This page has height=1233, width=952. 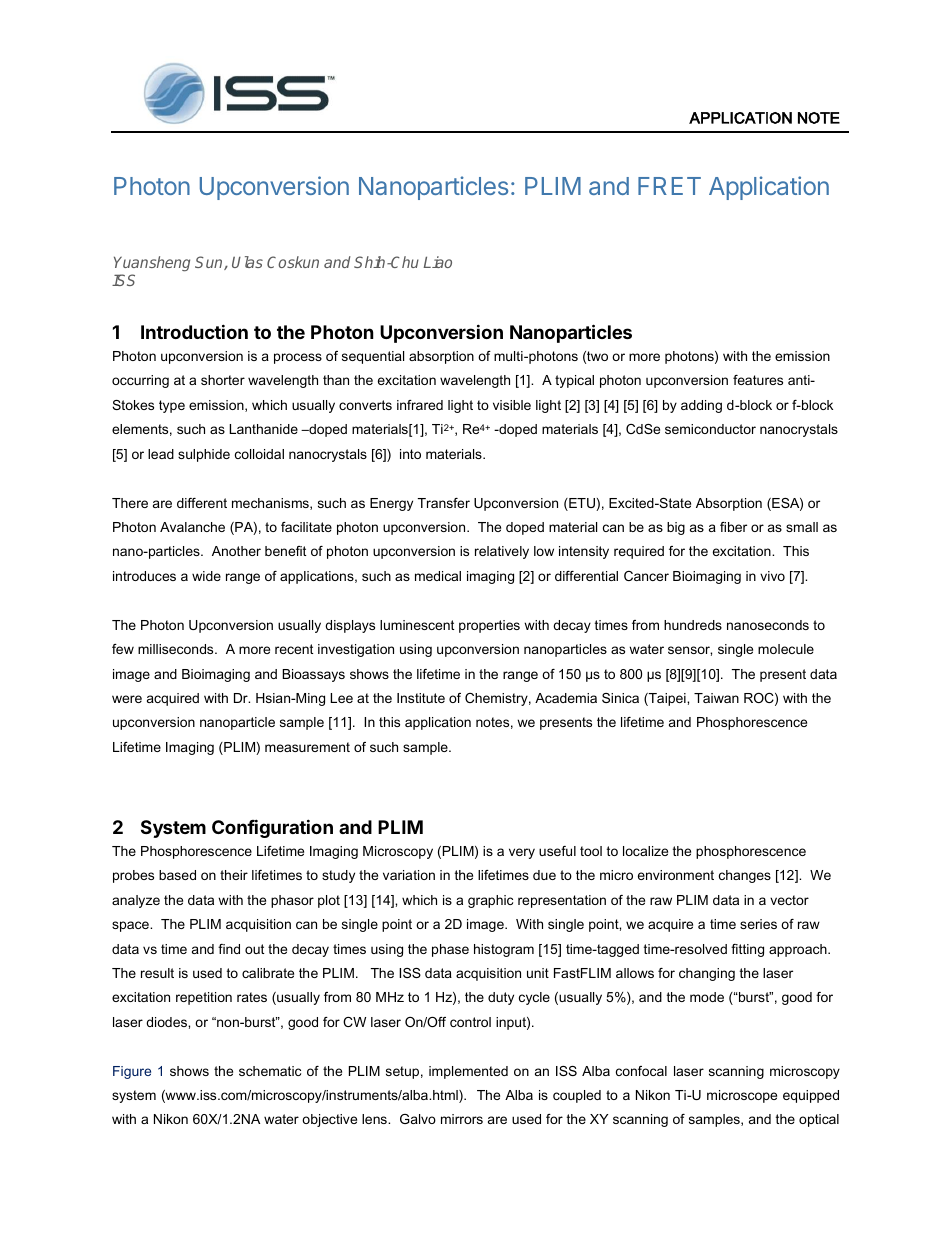 I want to click on their, so click(x=234, y=875).
